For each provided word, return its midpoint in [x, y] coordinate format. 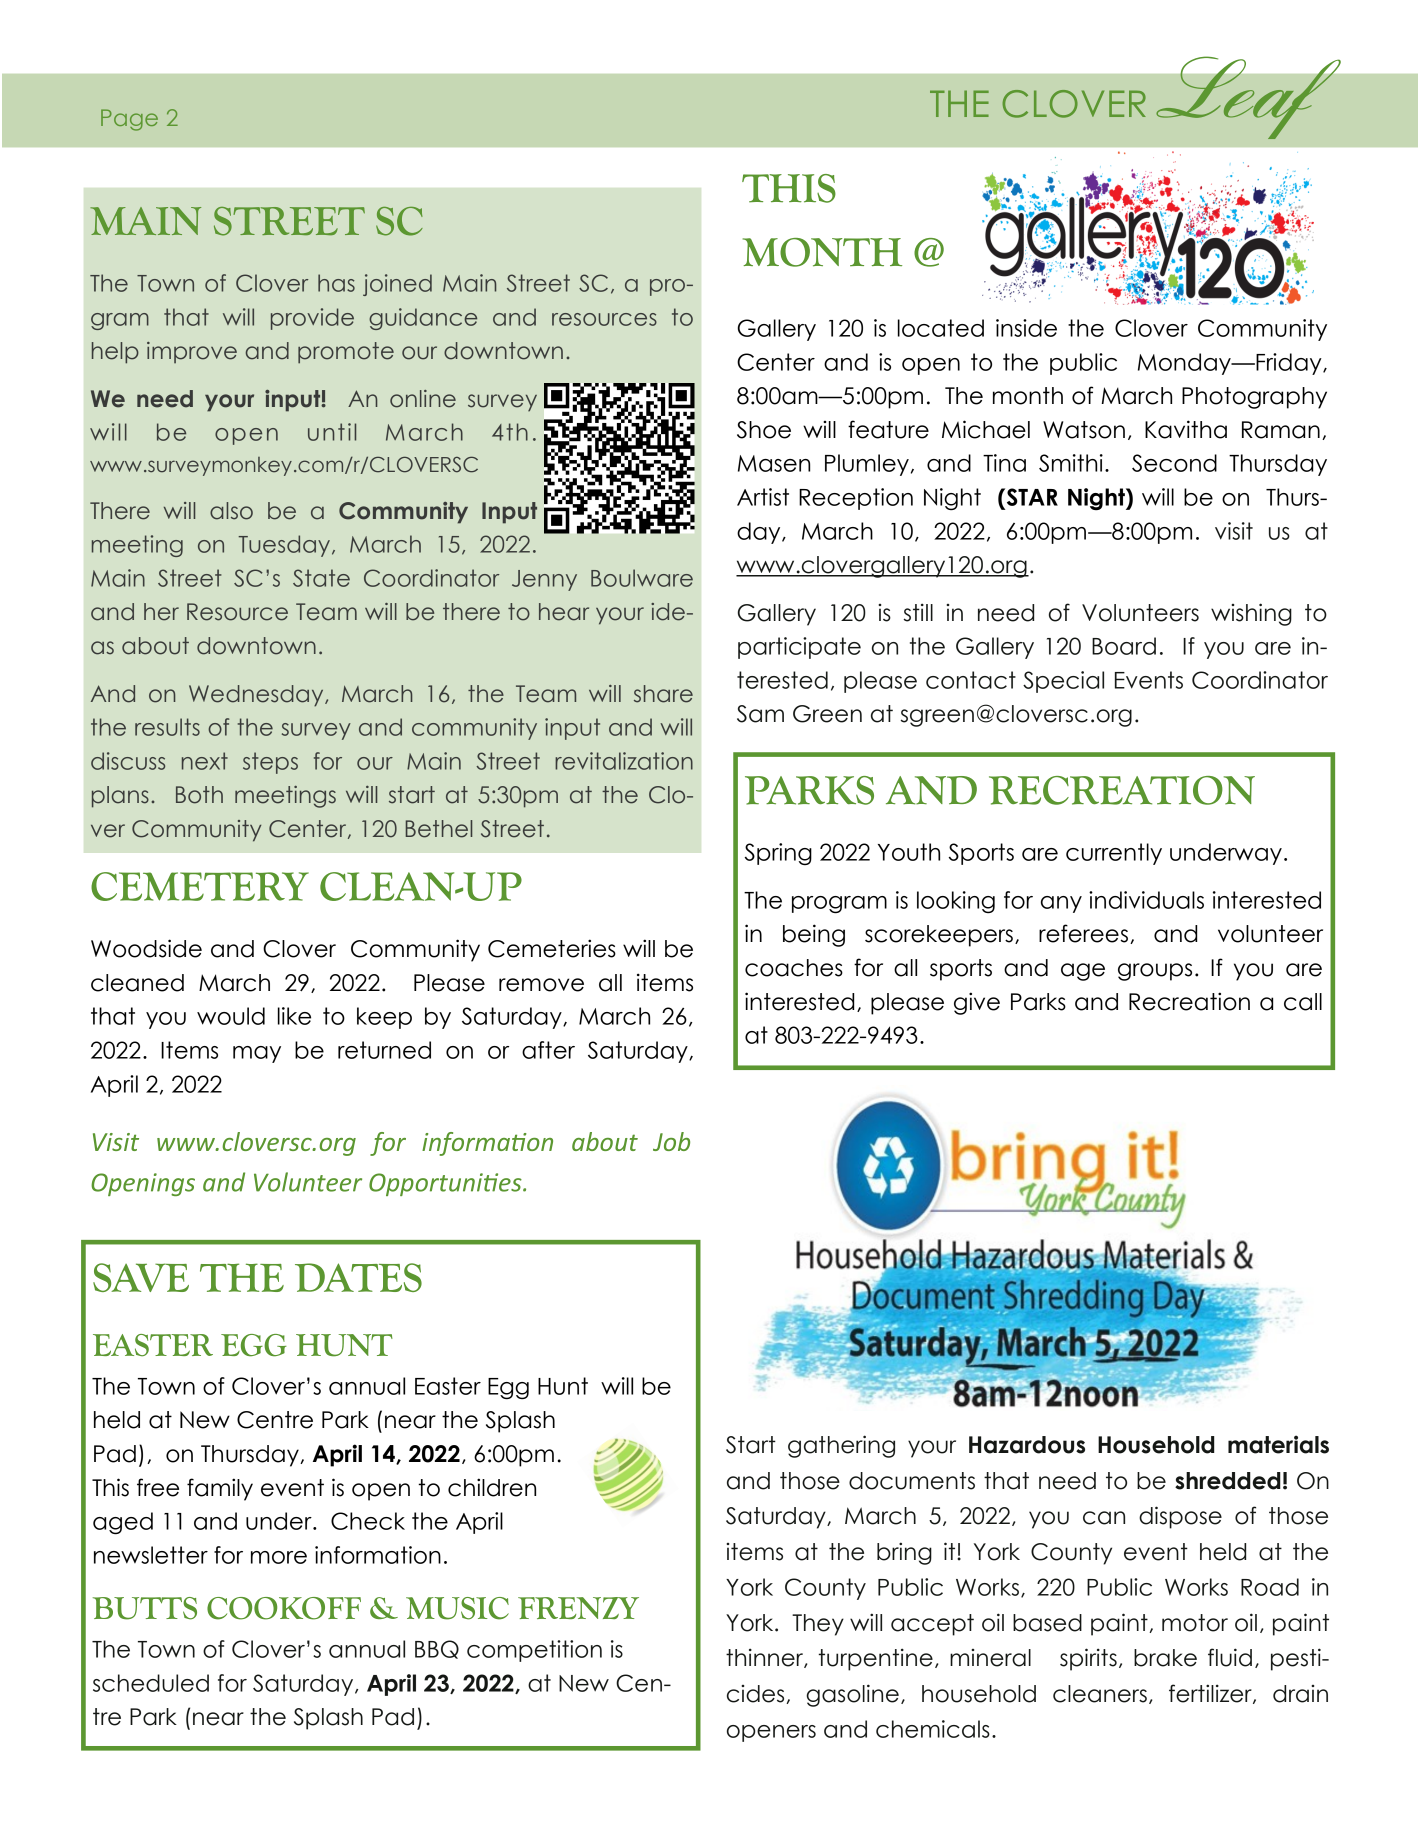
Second [1174, 463]
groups [1155, 972]
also [231, 511]
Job [671, 1141]
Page [129, 120]
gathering [841, 1446]
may [257, 1054]
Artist [763, 497]
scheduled [151, 1683]
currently [1114, 854]
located [941, 328]
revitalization [624, 761]
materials [1278, 1444]
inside [1026, 328]
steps [270, 763]
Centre [275, 1420]
